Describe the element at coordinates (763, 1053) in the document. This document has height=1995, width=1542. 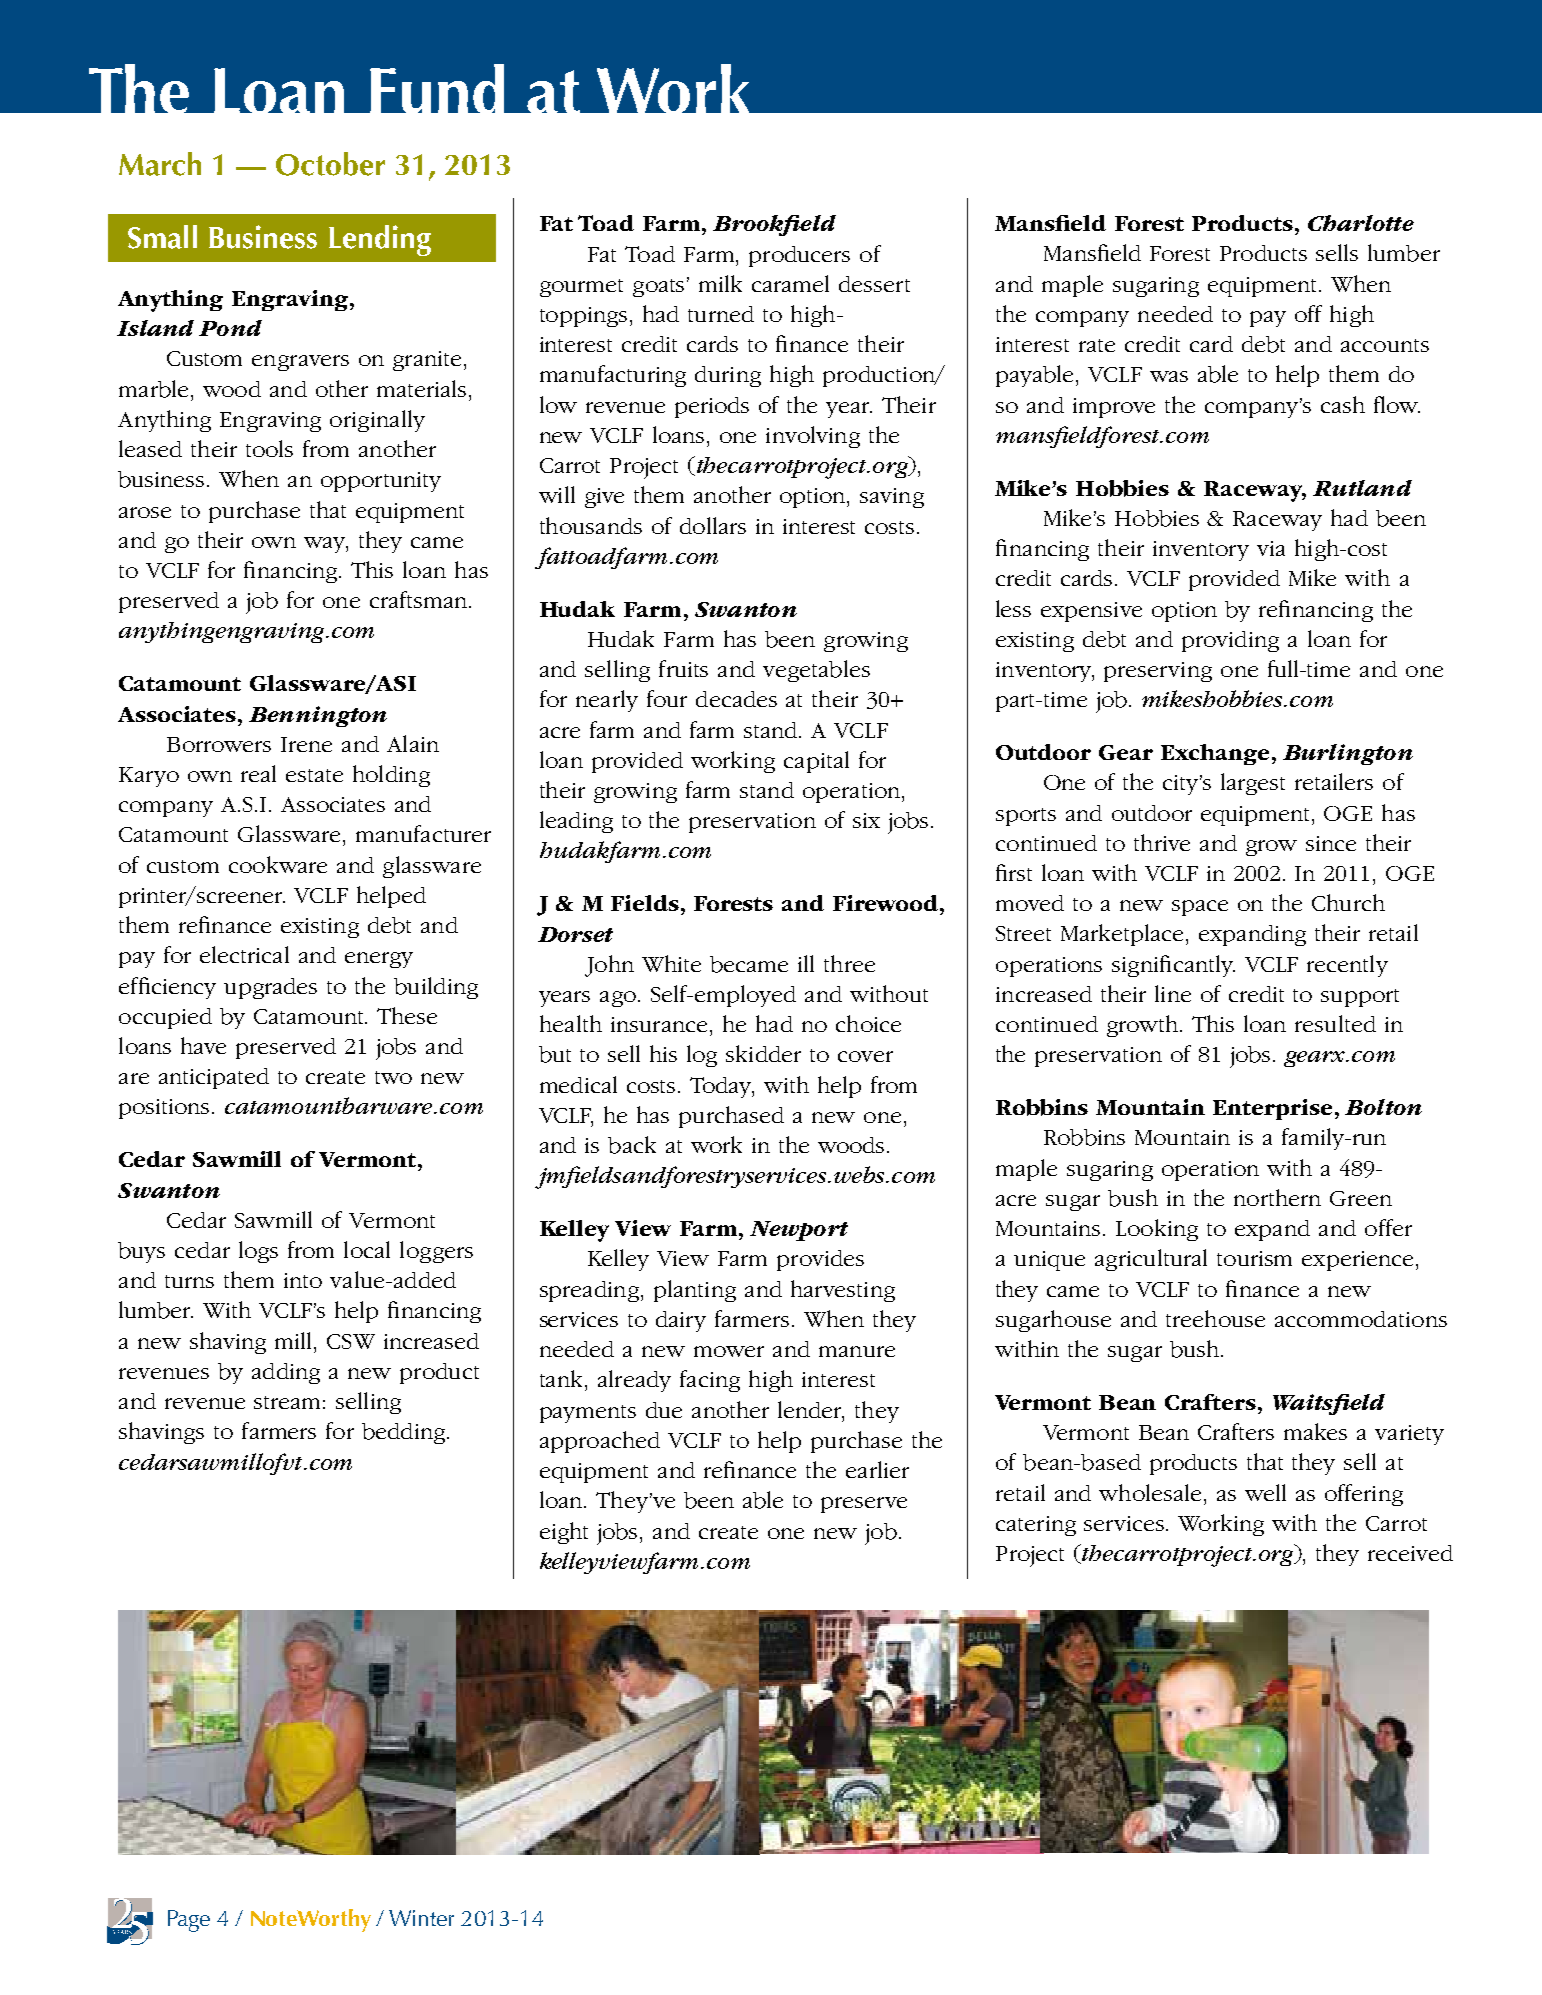
I see `skidder` at that location.
